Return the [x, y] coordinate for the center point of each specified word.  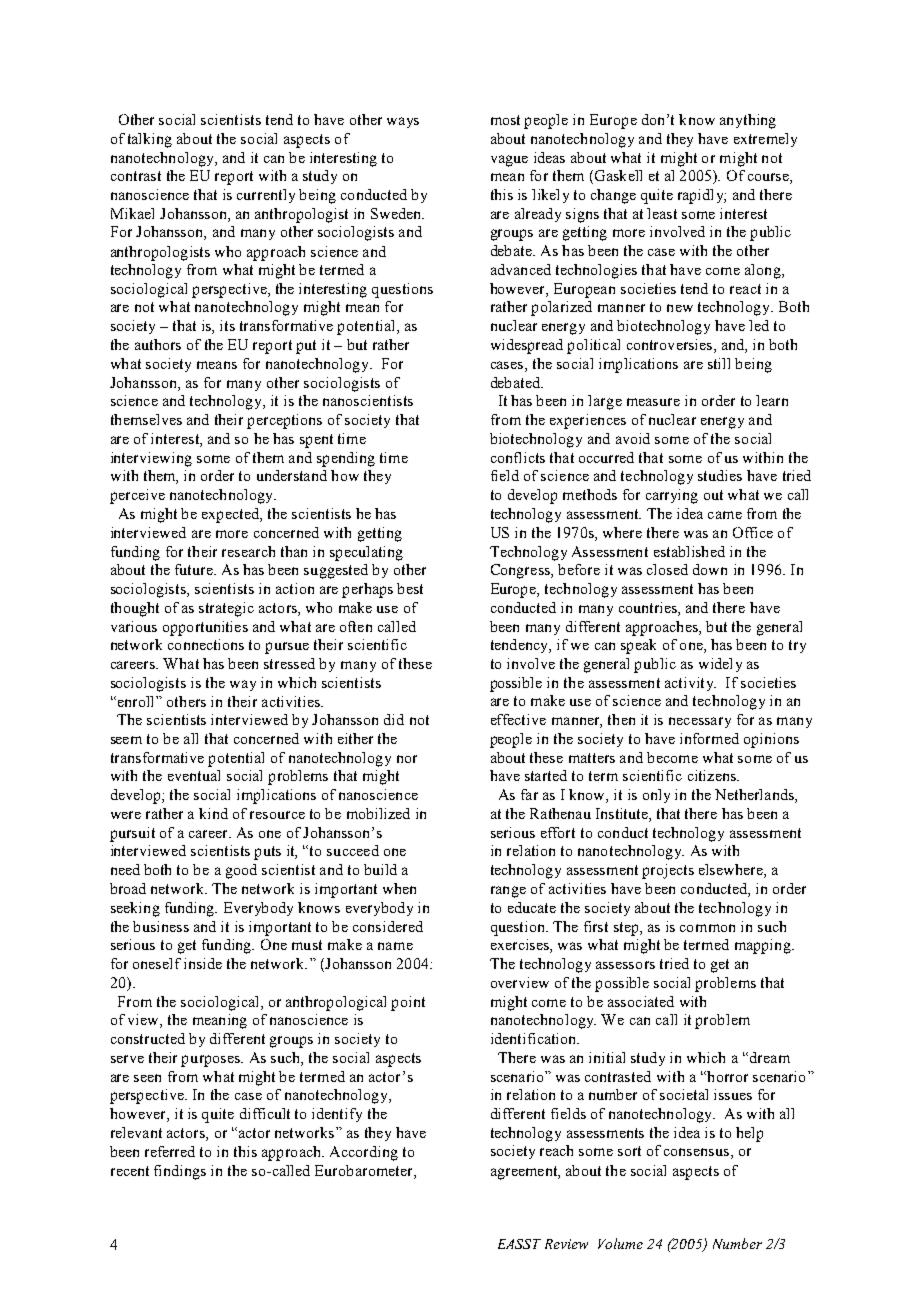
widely [720, 665]
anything [748, 121]
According [364, 1153]
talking [150, 140]
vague [509, 161]
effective [518, 719]
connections [206, 644]
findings [180, 1172]
